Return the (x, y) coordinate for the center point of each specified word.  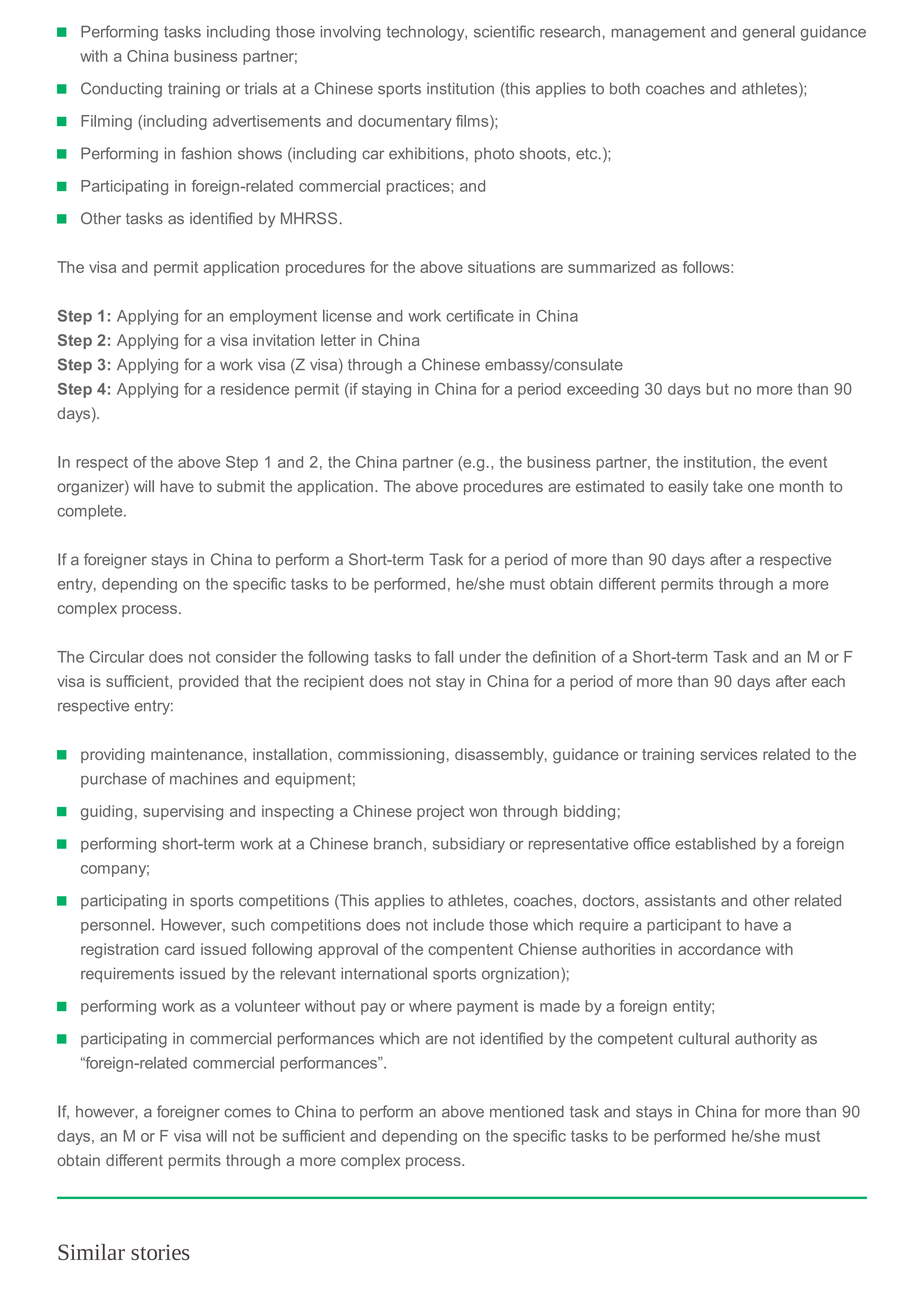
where (430, 1006)
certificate (480, 316)
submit (241, 486)
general (769, 33)
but (718, 389)
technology (426, 33)
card (179, 949)
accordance (719, 949)
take (728, 486)
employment (273, 317)
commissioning (391, 756)
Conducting (121, 90)
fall (443, 657)
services (728, 754)
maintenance (198, 754)
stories (160, 1252)
